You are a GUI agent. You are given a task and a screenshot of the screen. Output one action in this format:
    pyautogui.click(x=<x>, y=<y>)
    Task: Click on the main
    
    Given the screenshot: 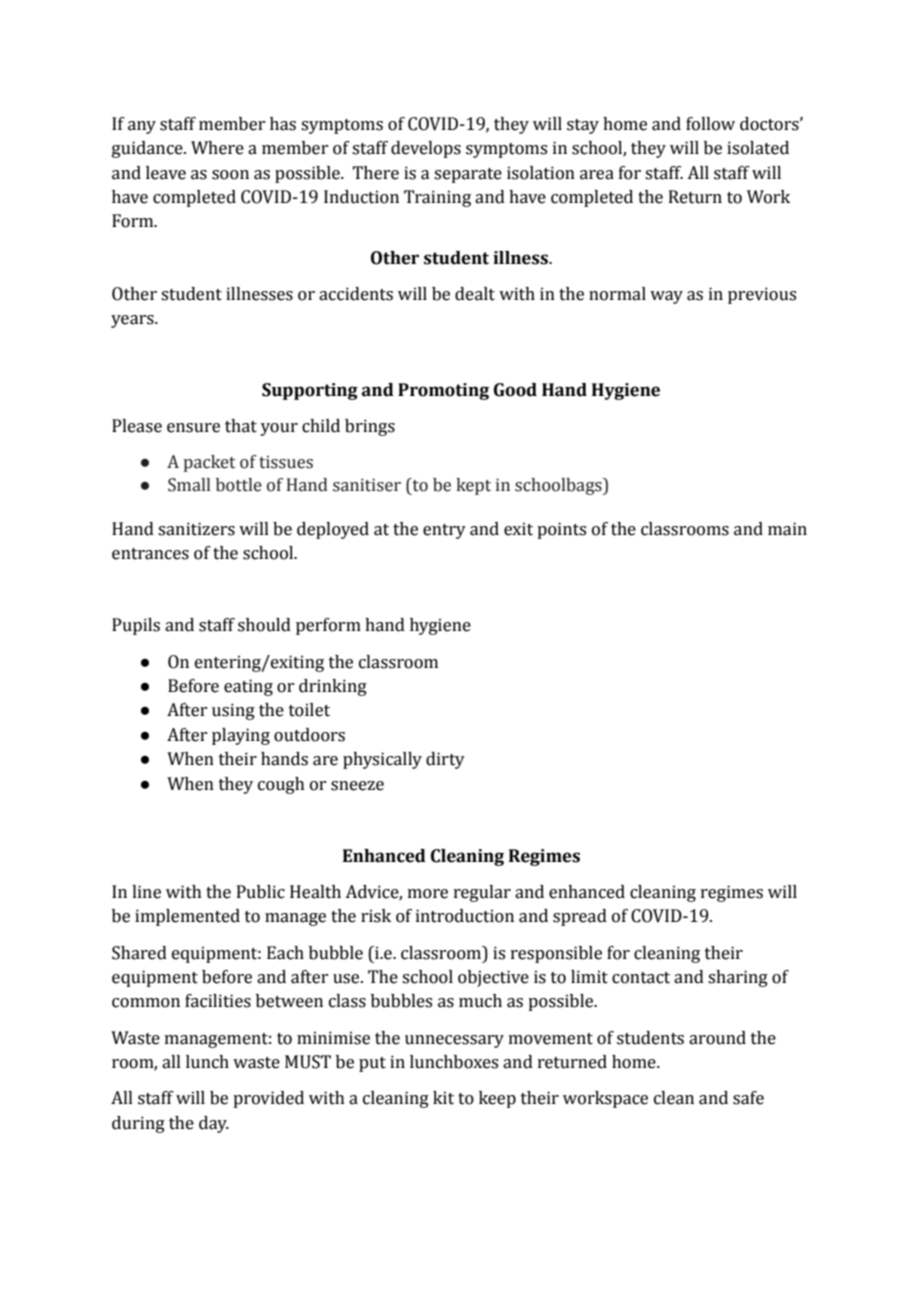 What is the action you would take?
    pyautogui.click(x=787, y=529)
